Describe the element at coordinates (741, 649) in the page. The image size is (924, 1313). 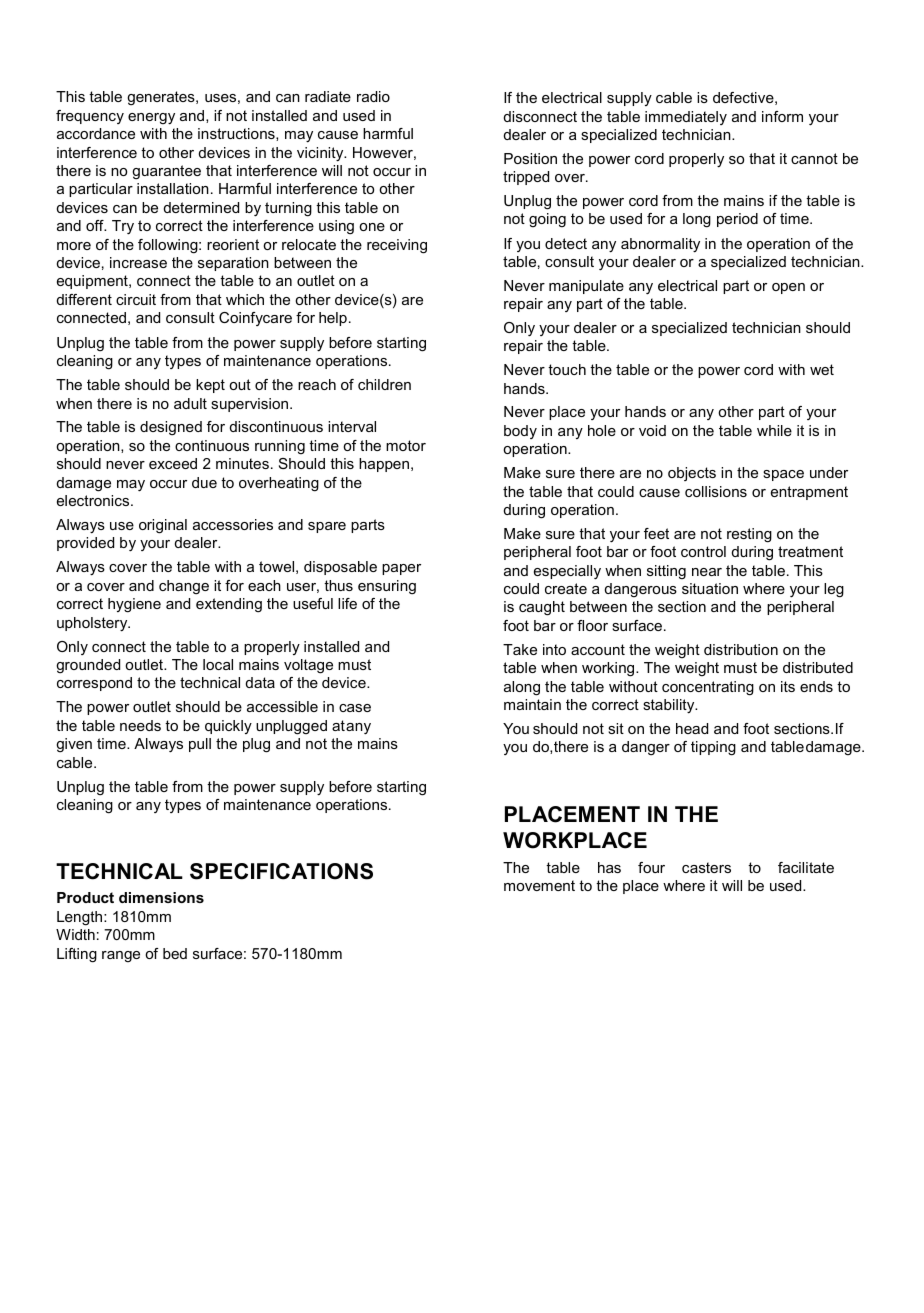
I see `distribution` at that location.
